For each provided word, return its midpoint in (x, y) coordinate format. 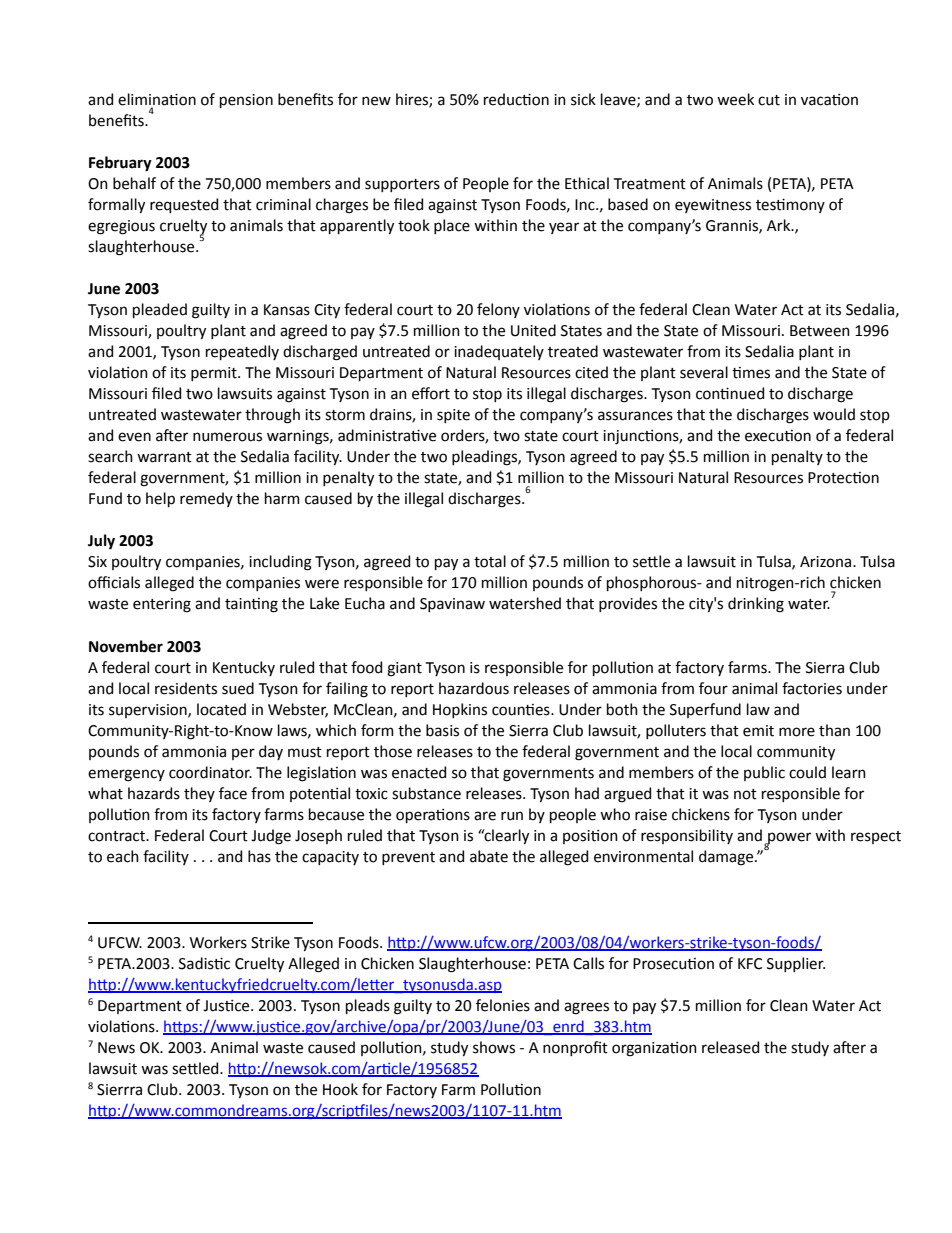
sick (583, 99)
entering (162, 605)
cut (769, 100)
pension (246, 101)
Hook (340, 1089)
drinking (756, 605)
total (490, 561)
